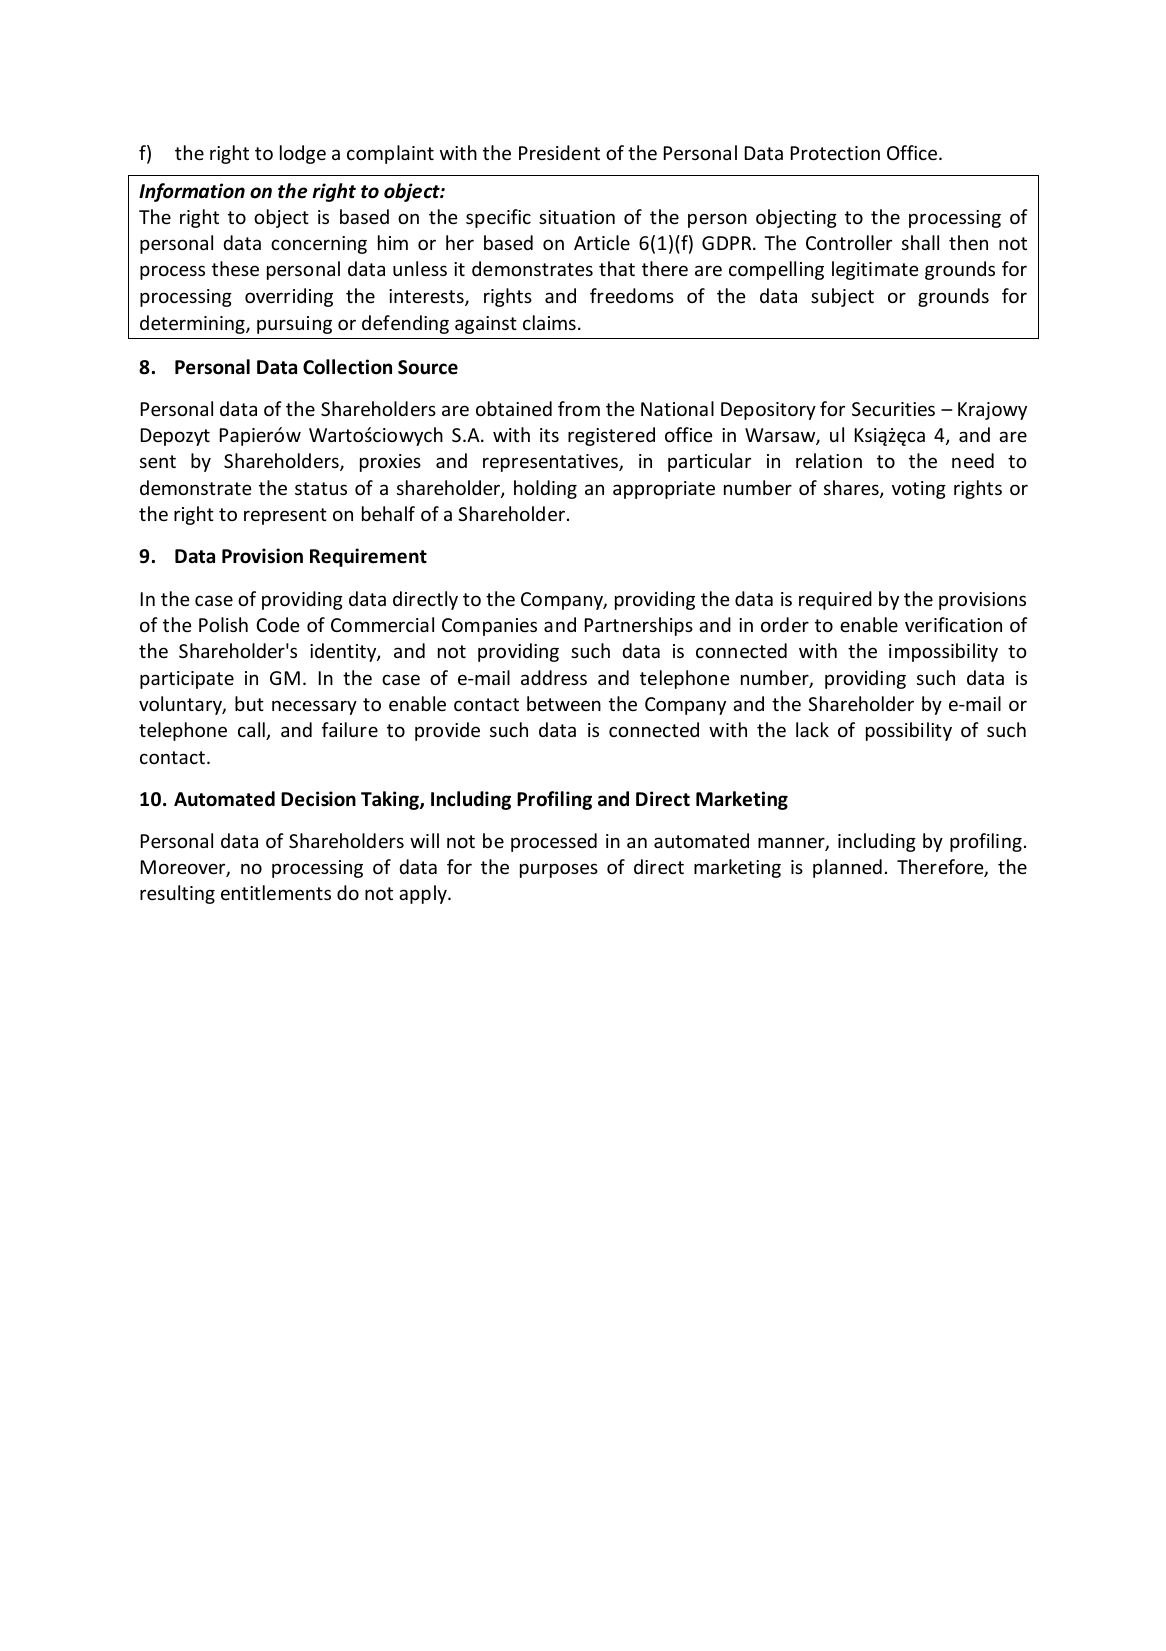  What do you see at coordinates (847, 868) in the screenshot?
I see `planned` at bounding box center [847, 868].
